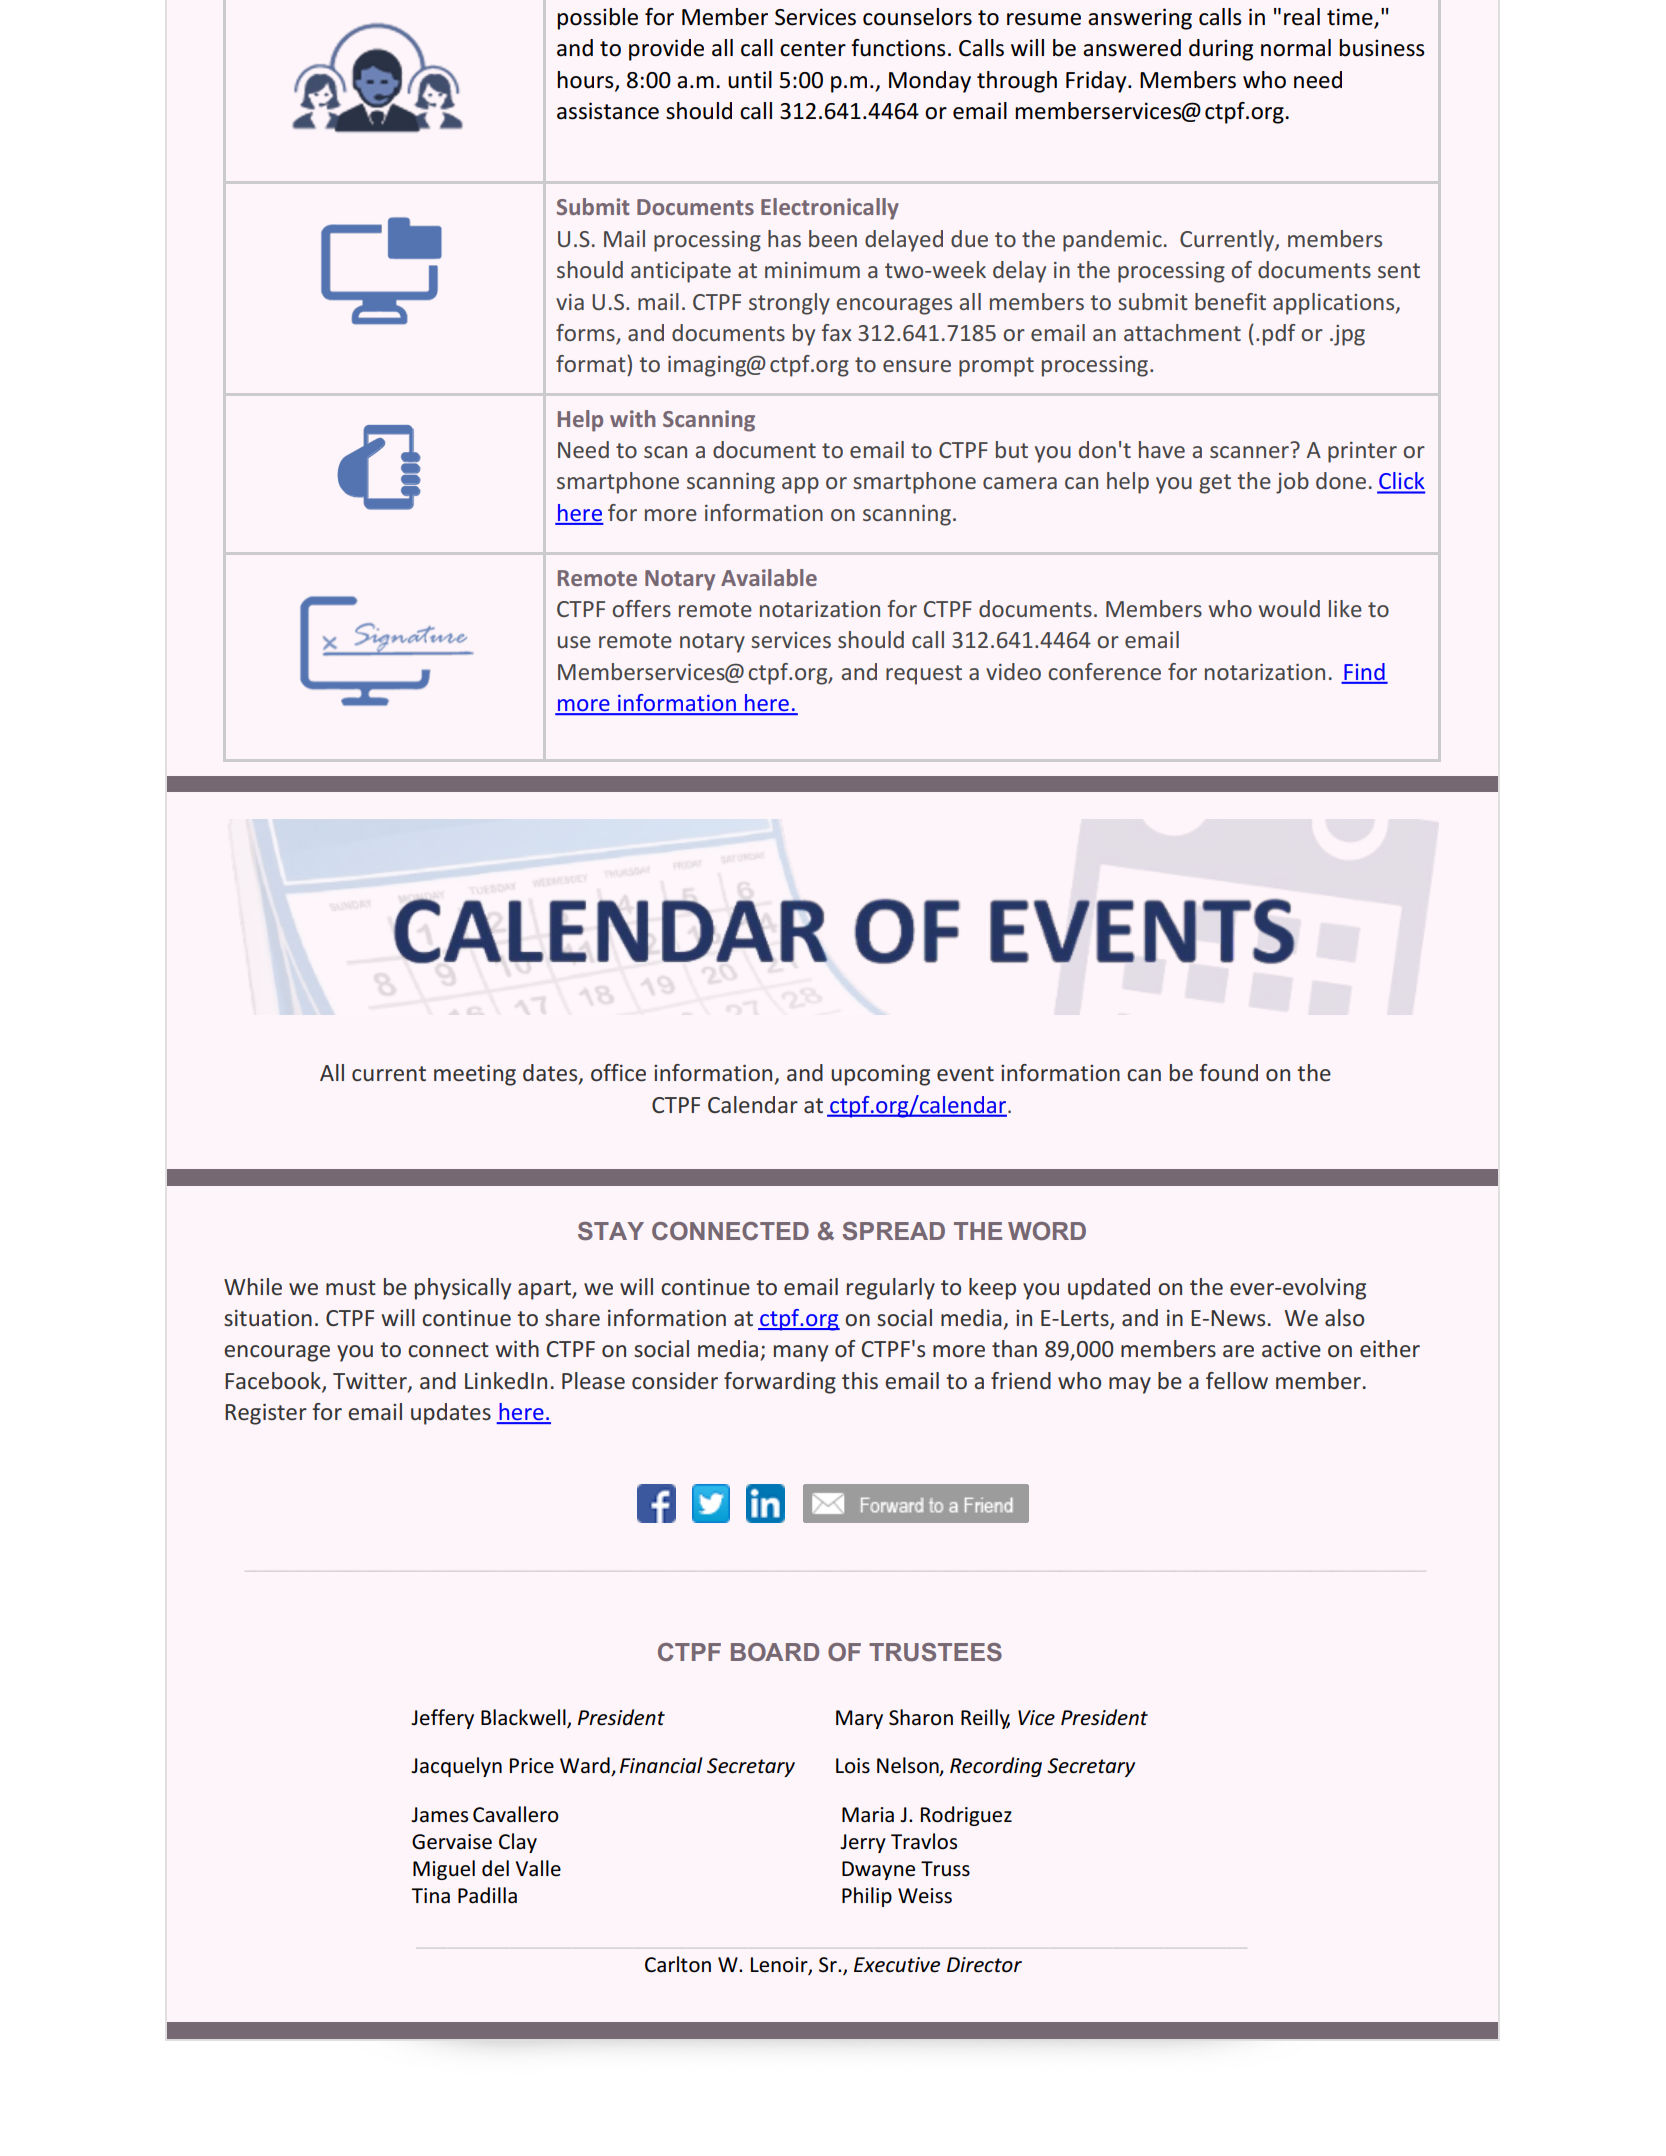  I want to click on meeting, so click(475, 1075).
